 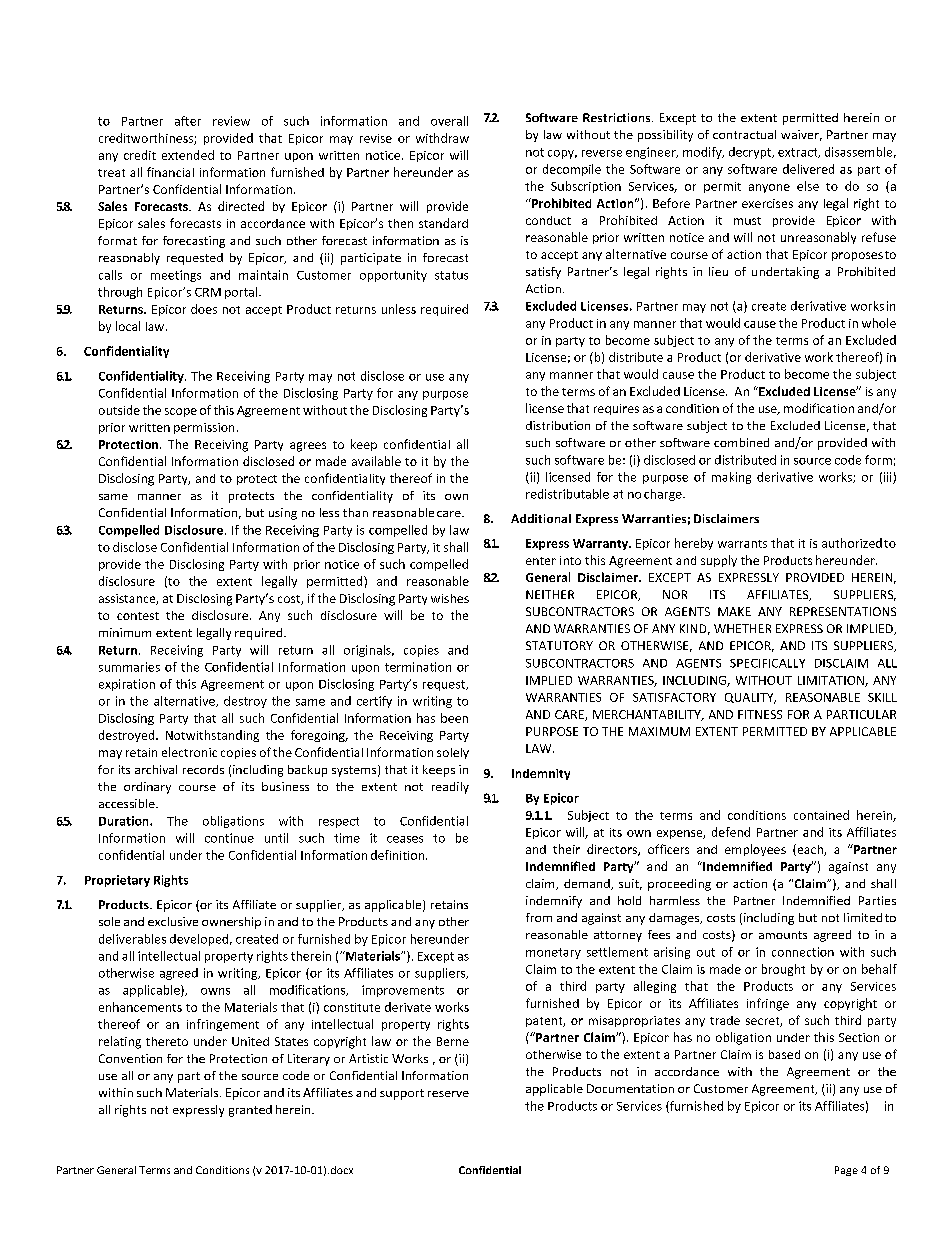 I want to click on extended, so click(x=188, y=155).
